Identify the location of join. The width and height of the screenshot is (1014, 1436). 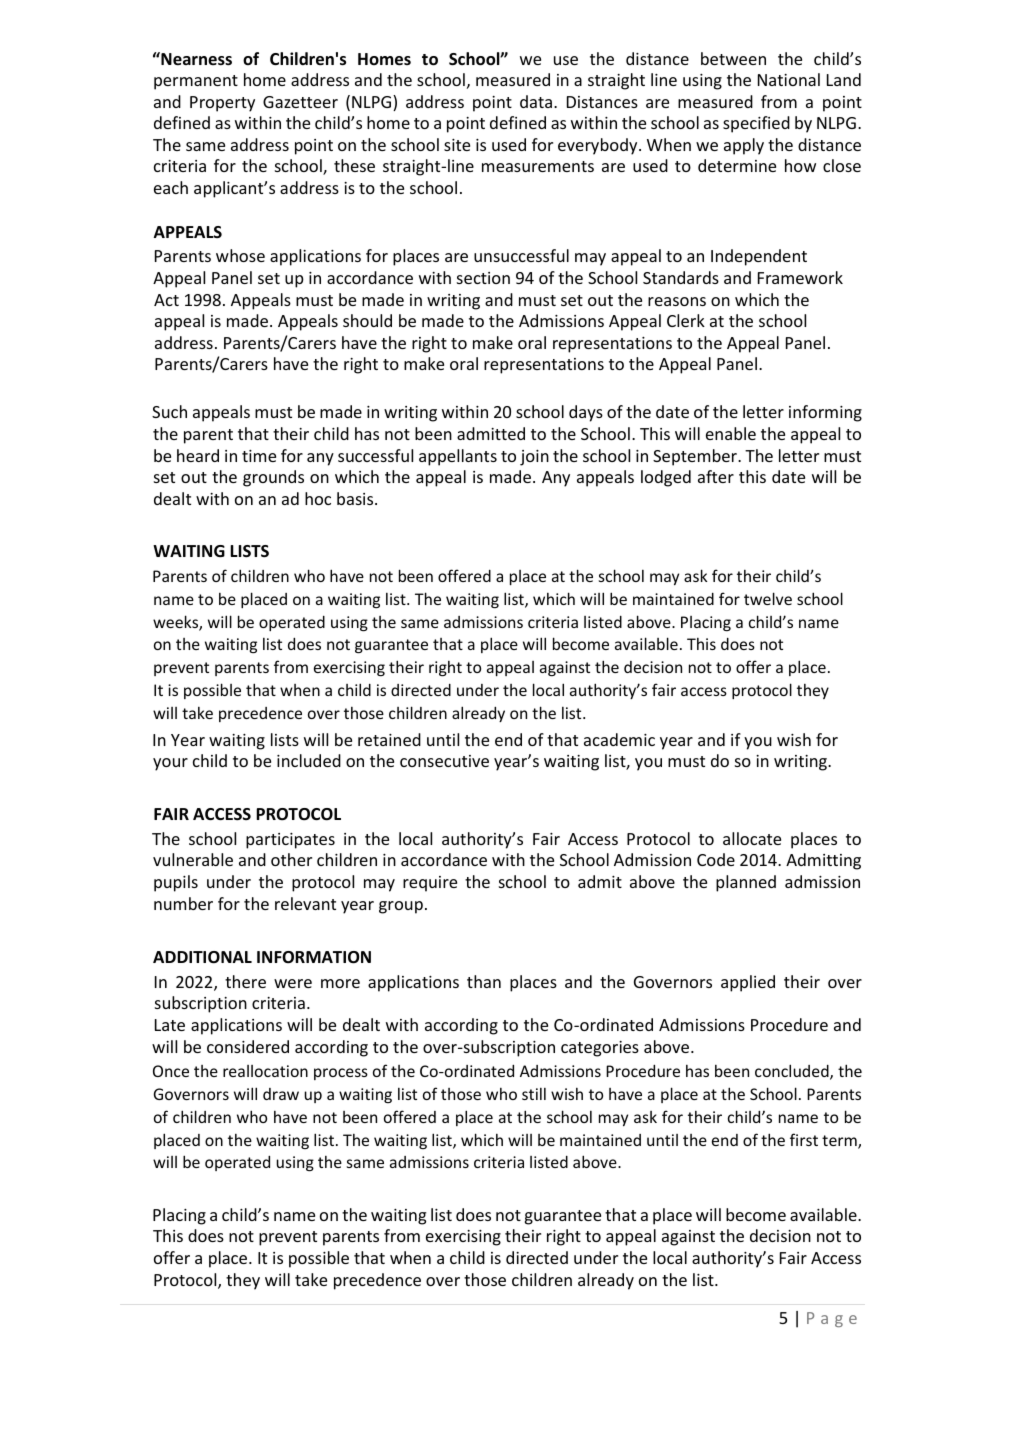
(534, 458).
